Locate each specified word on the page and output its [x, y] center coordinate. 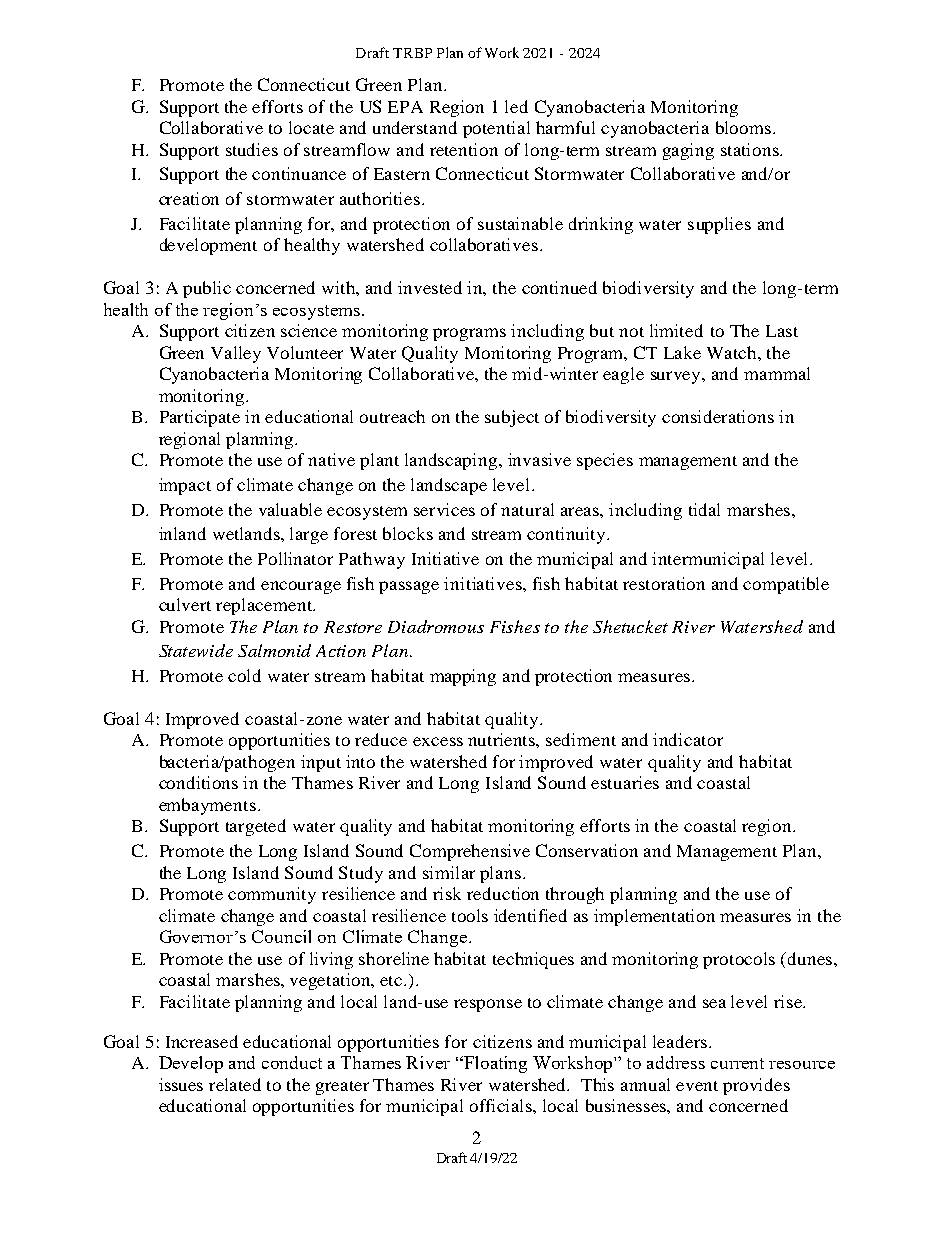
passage [409, 587]
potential [496, 129]
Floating [494, 1064]
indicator [688, 739]
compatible [786, 585]
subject [512, 418]
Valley [236, 354]
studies [252, 149]
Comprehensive [470, 852]
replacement [265, 606]
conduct [292, 1062]
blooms [745, 127]
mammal [777, 373]
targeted [256, 827]
